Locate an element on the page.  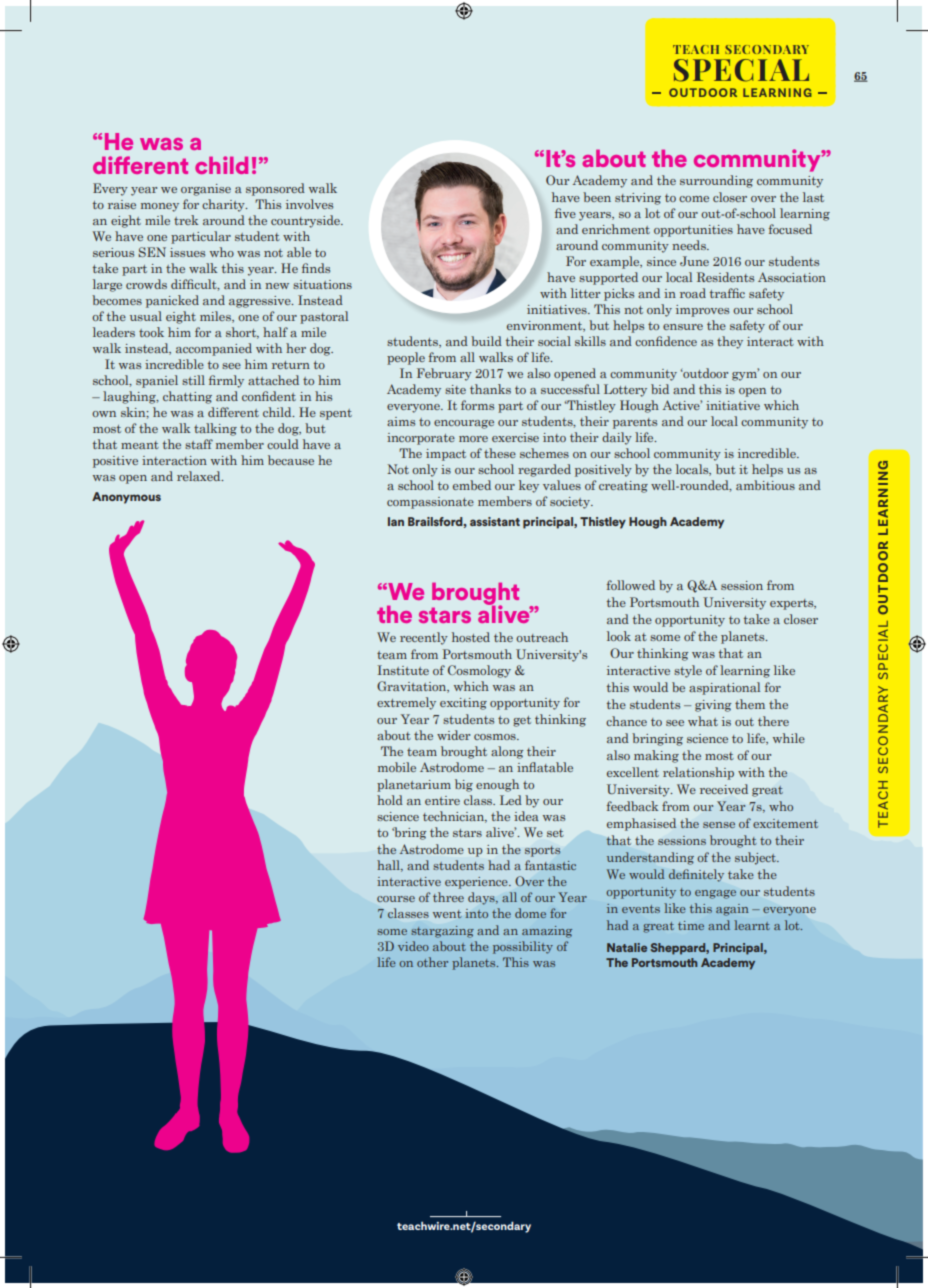
course is located at coordinates (396, 899).
